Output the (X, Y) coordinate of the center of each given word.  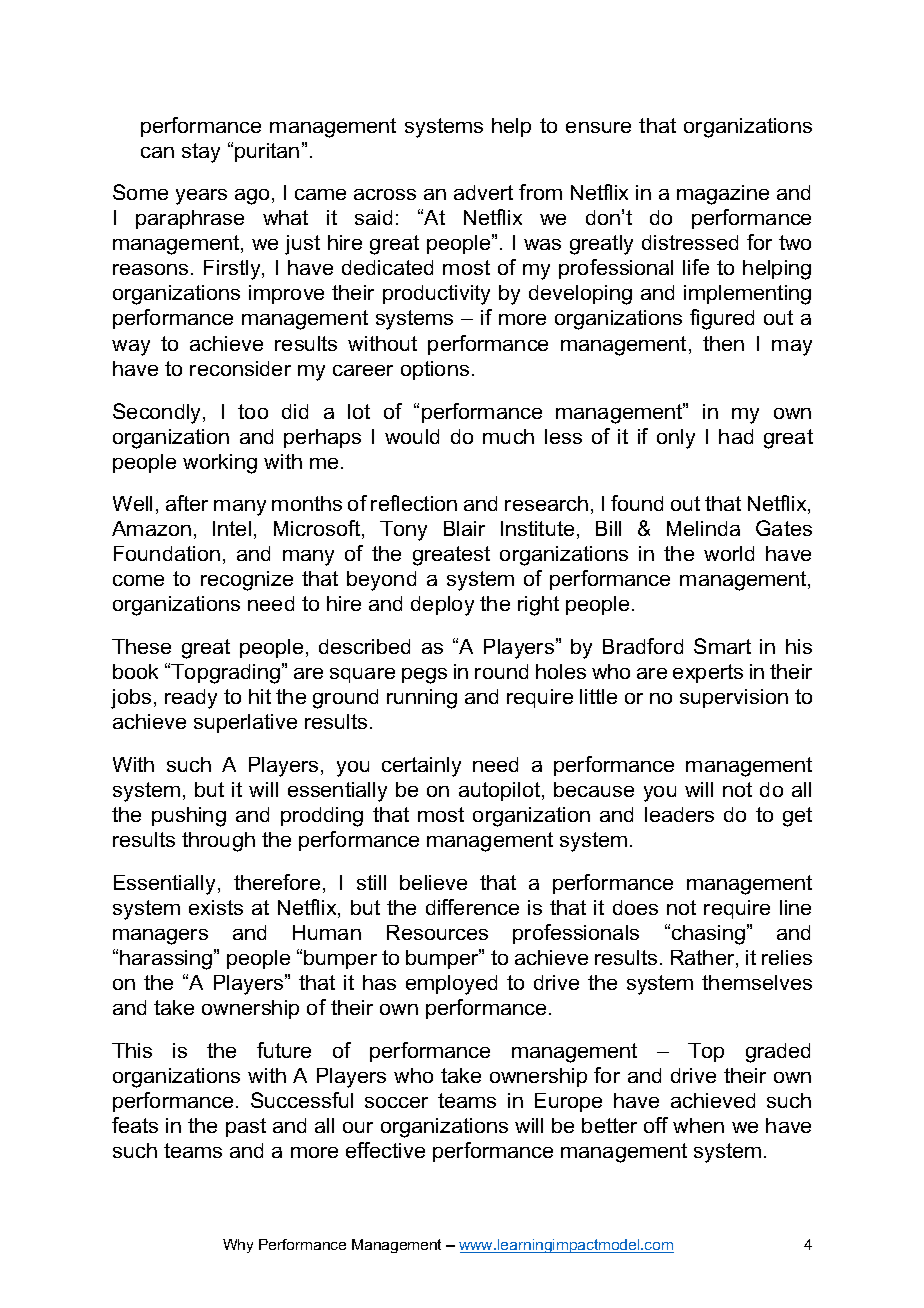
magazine (723, 195)
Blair (464, 528)
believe (433, 882)
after (187, 503)
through (218, 842)
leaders (679, 814)
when (698, 1125)
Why (238, 1246)
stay (201, 153)
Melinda (703, 528)
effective (385, 1150)
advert (483, 192)
